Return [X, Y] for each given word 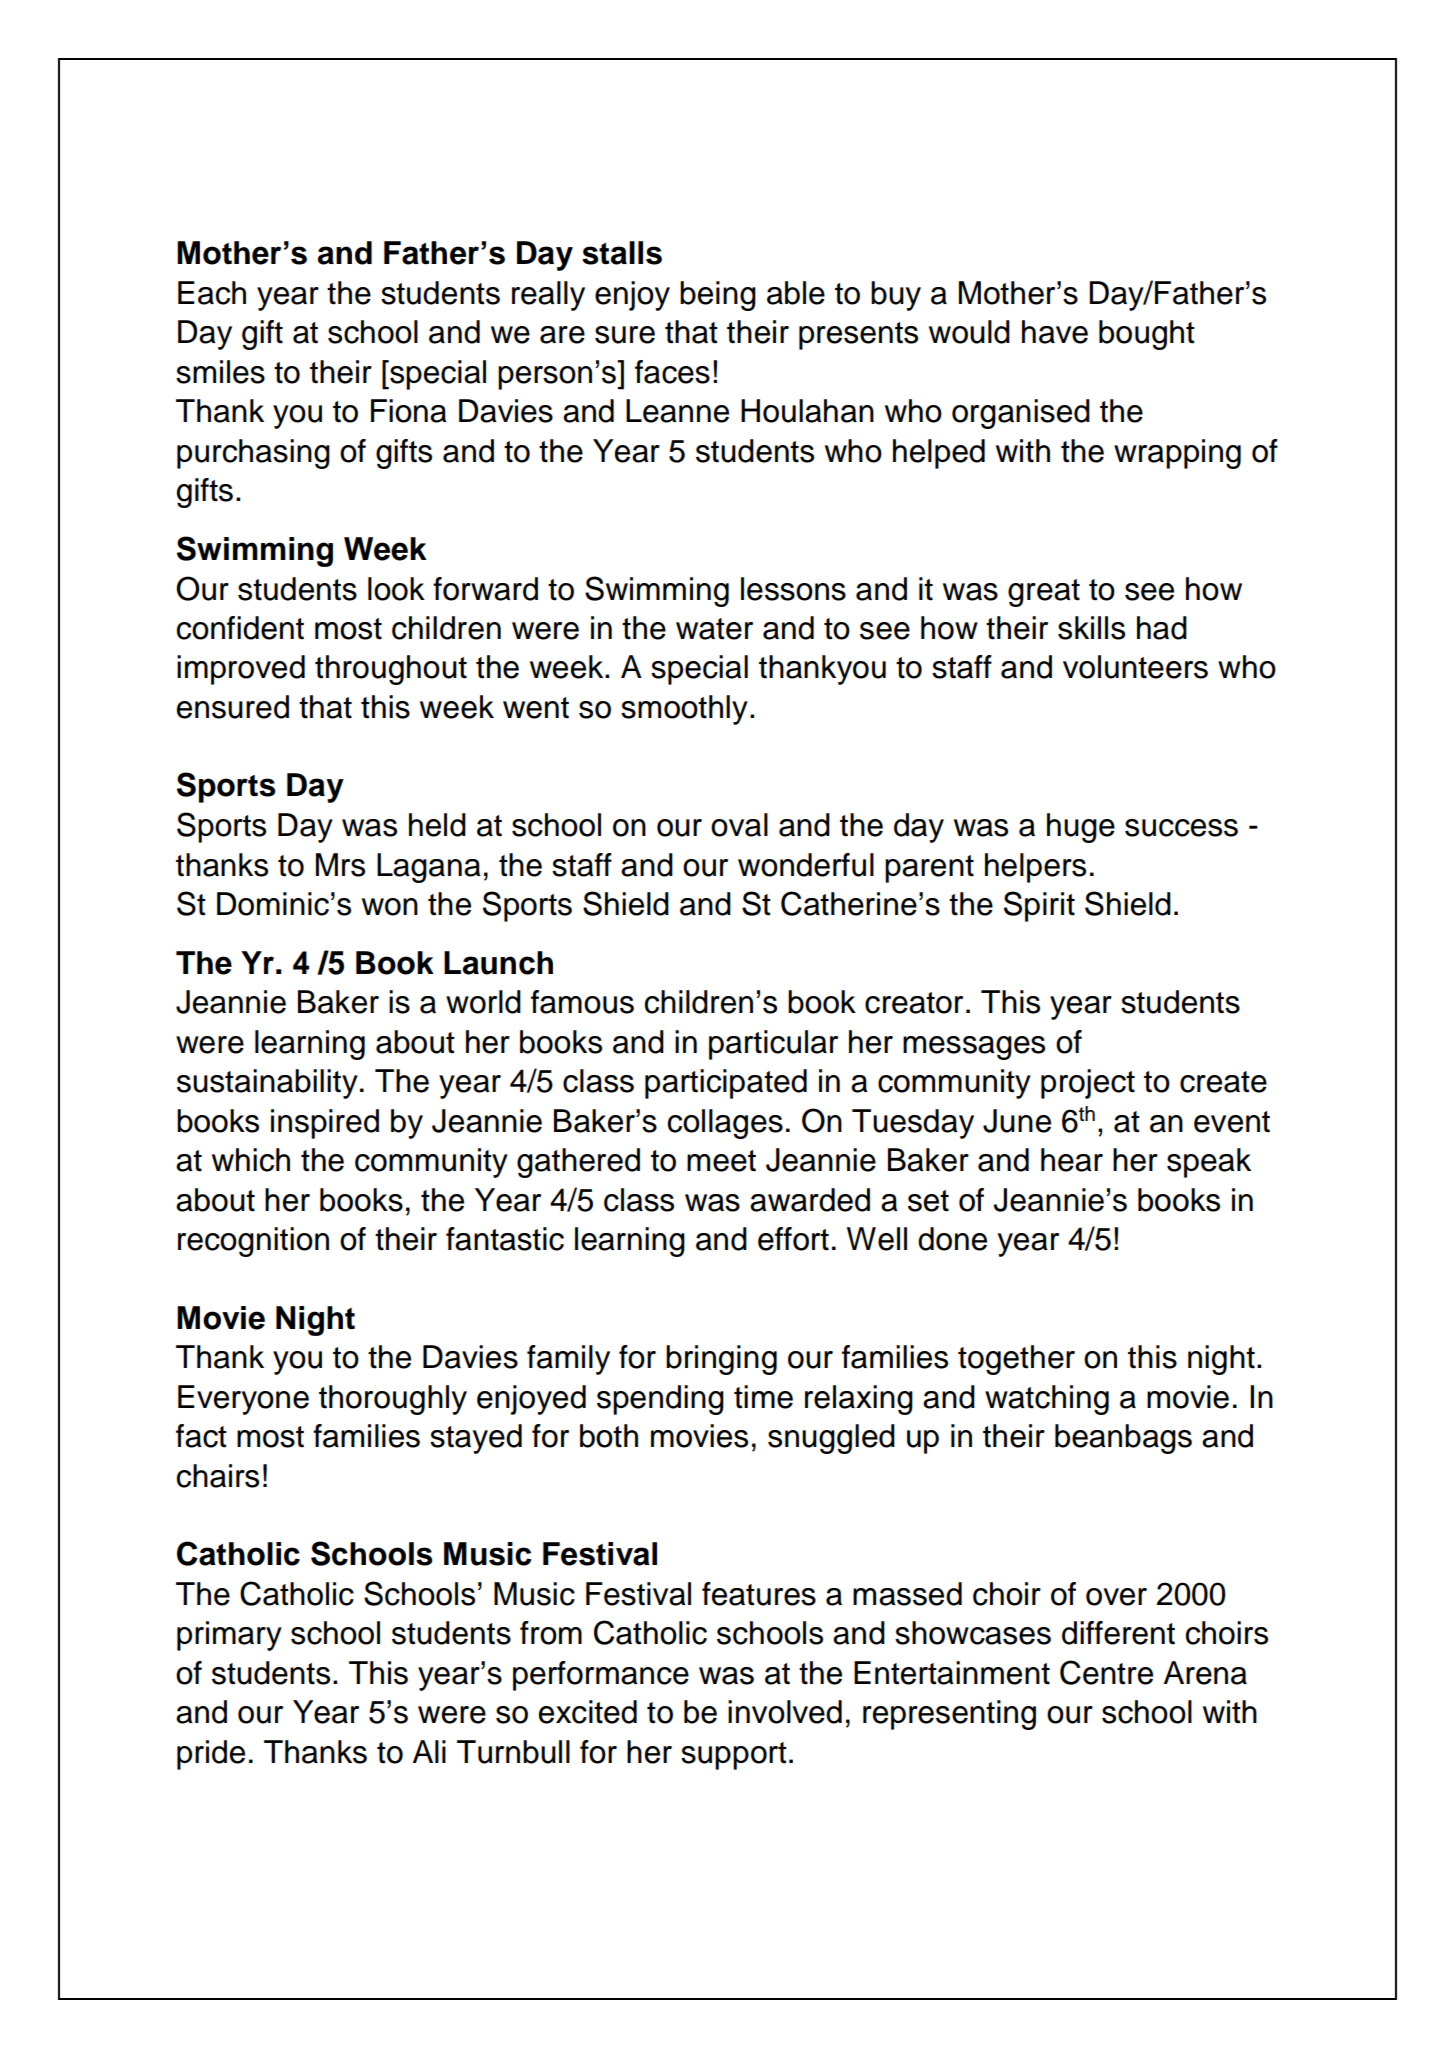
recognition [253, 1242]
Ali [429, 1751]
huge [1081, 828]
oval [739, 825]
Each [212, 293]
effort [793, 1239]
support [734, 1756]
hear [1072, 1160]
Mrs [340, 865]
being [718, 296]
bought [1147, 335]
